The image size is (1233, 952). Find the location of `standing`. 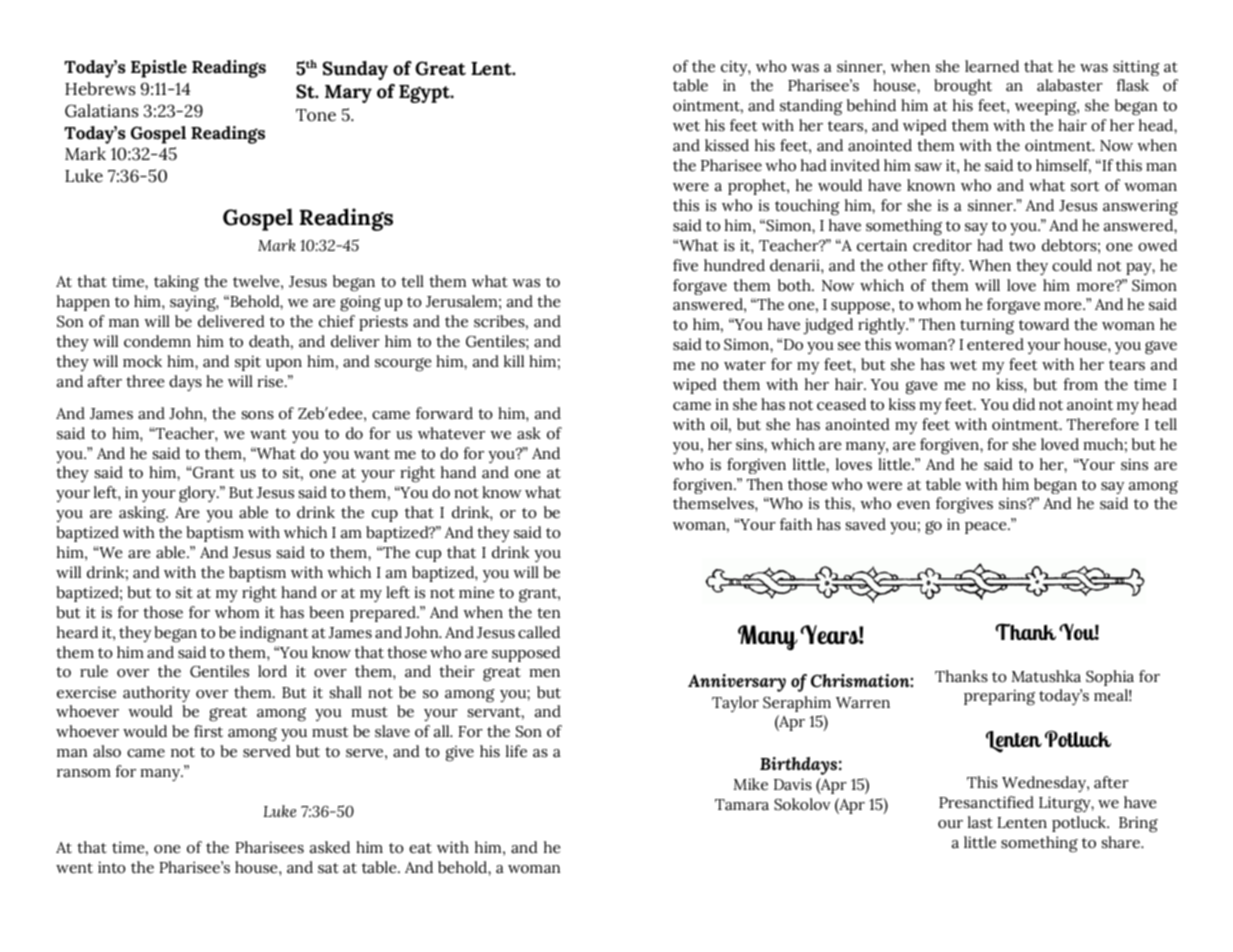

standing is located at coordinates (811, 107).
